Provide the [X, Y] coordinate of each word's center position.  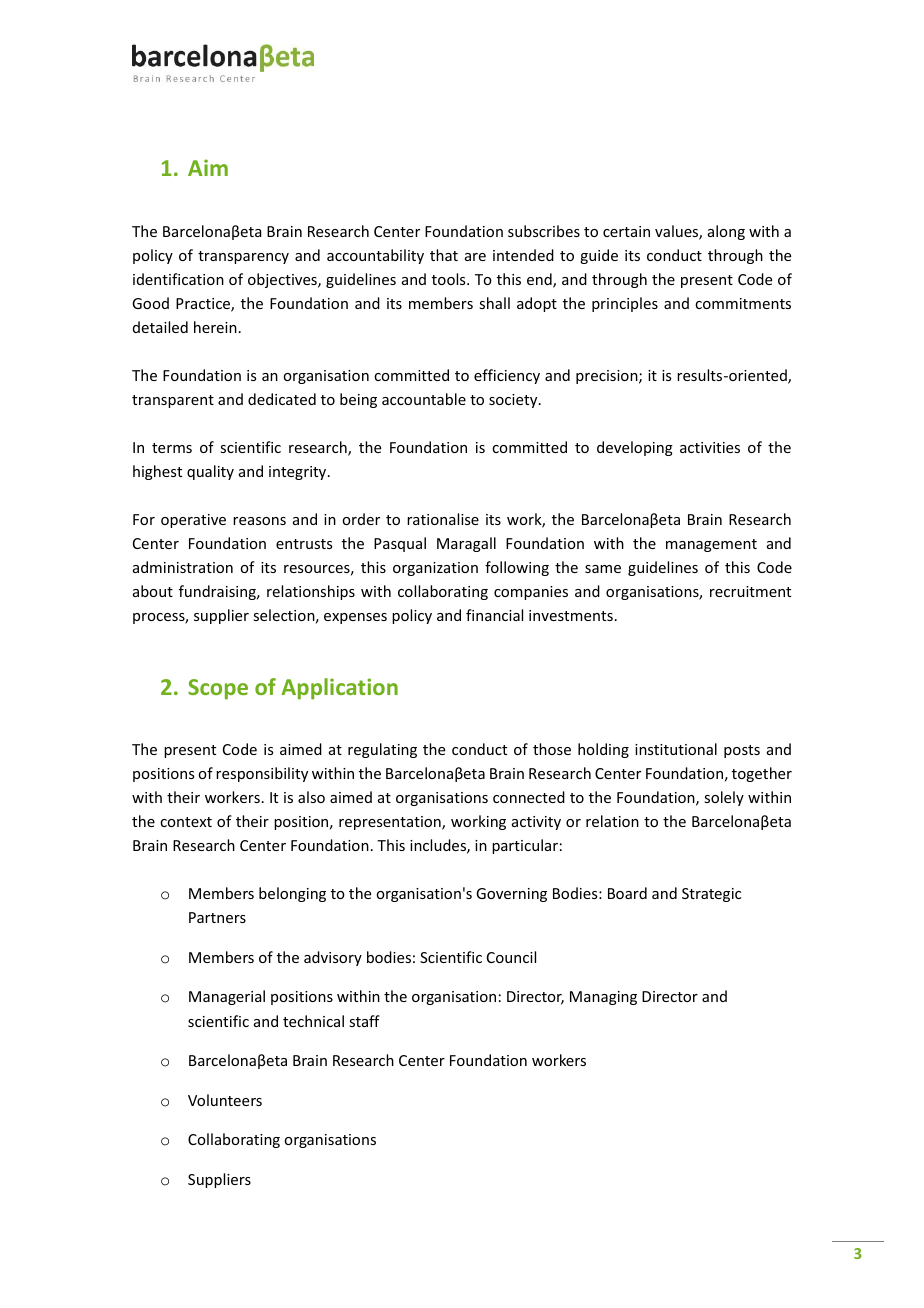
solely [724, 798]
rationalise [443, 519]
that [444, 255]
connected [529, 797]
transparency [243, 257]
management [711, 545]
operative [193, 521]
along [726, 232]
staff [364, 1021]
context [186, 822]
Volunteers [225, 1100]
